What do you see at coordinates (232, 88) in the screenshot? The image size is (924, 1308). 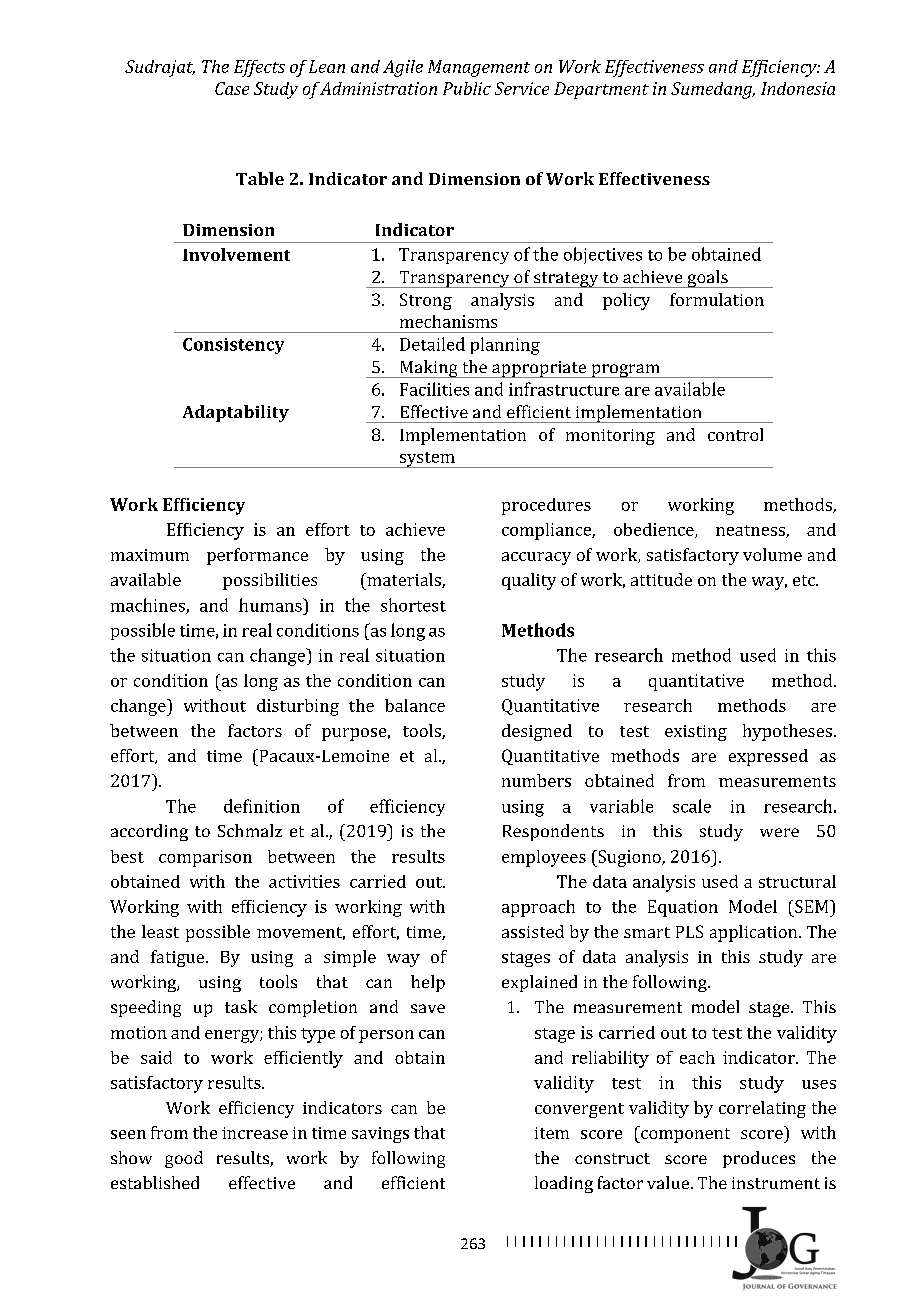 I see `Case` at bounding box center [232, 88].
